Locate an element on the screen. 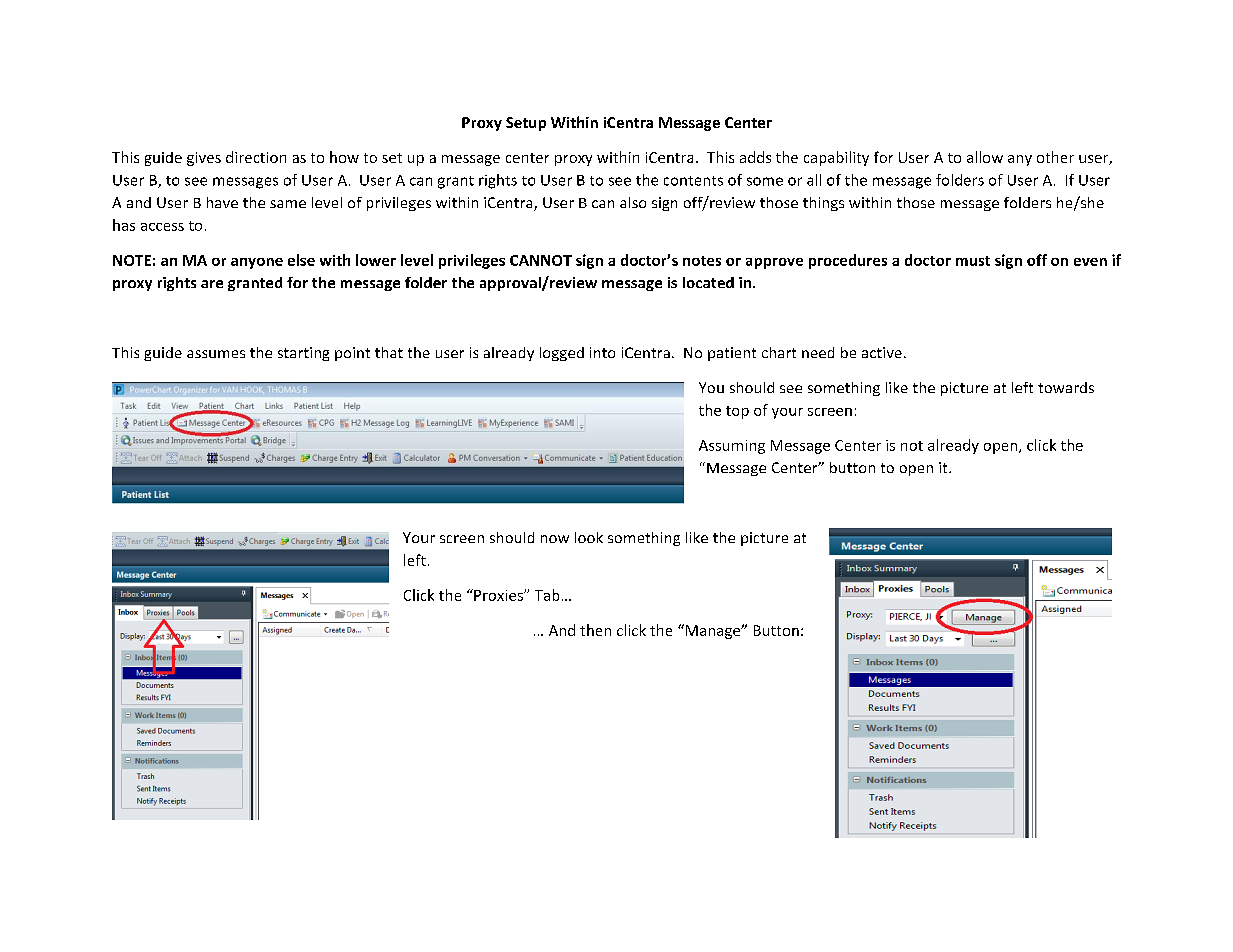 This screenshot has height=952, width=1233. Proxies is located at coordinates (498, 595).
